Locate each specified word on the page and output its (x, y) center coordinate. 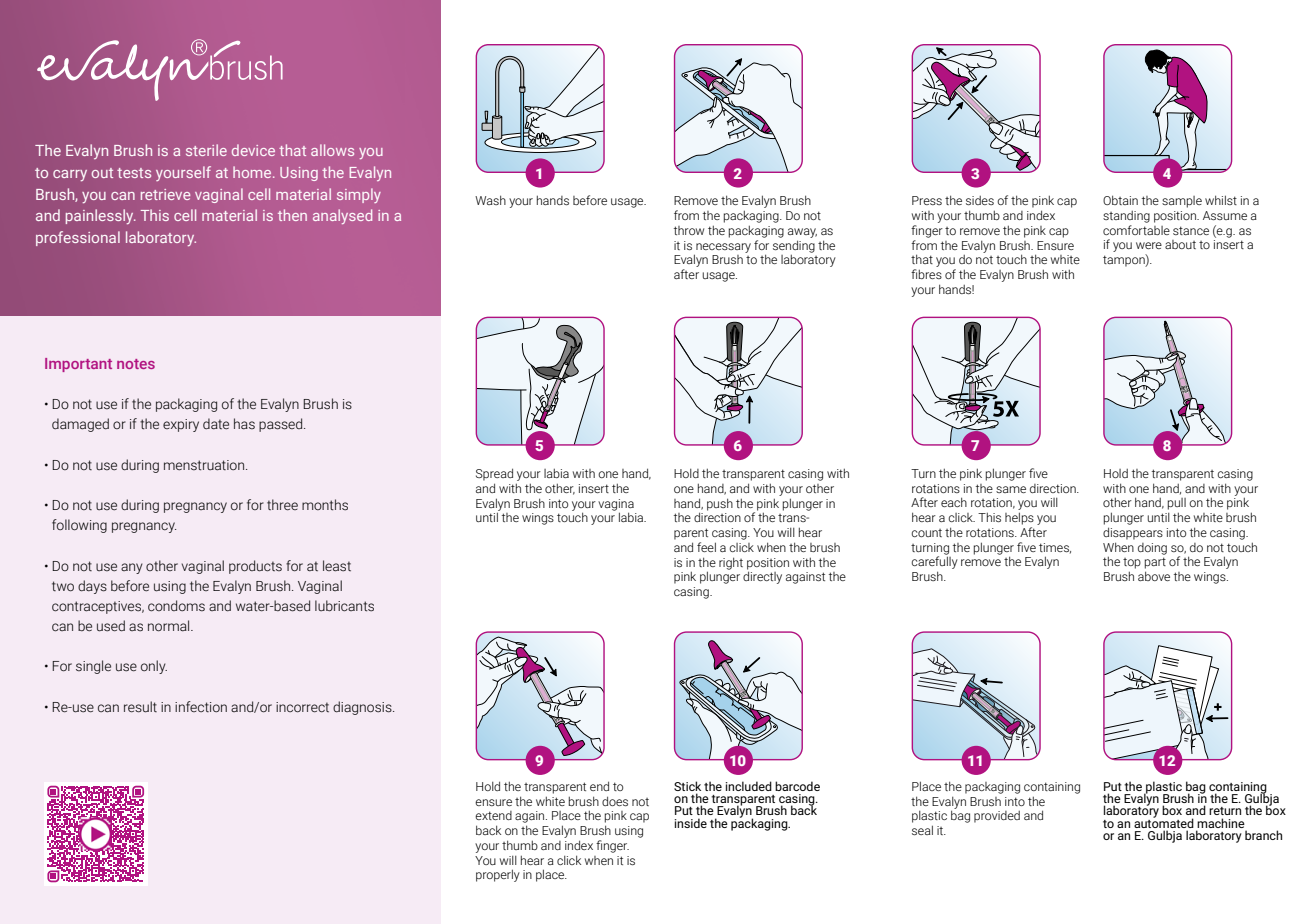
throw (689, 230)
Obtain (1120, 200)
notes (136, 364)
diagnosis (363, 708)
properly (498, 875)
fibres (926, 274)
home (253, 172)
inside (691, 823)
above (1154, 576)
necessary (722, 249)
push (720, 504)
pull (1177, 504)
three (282, 505)
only (154, 667)
